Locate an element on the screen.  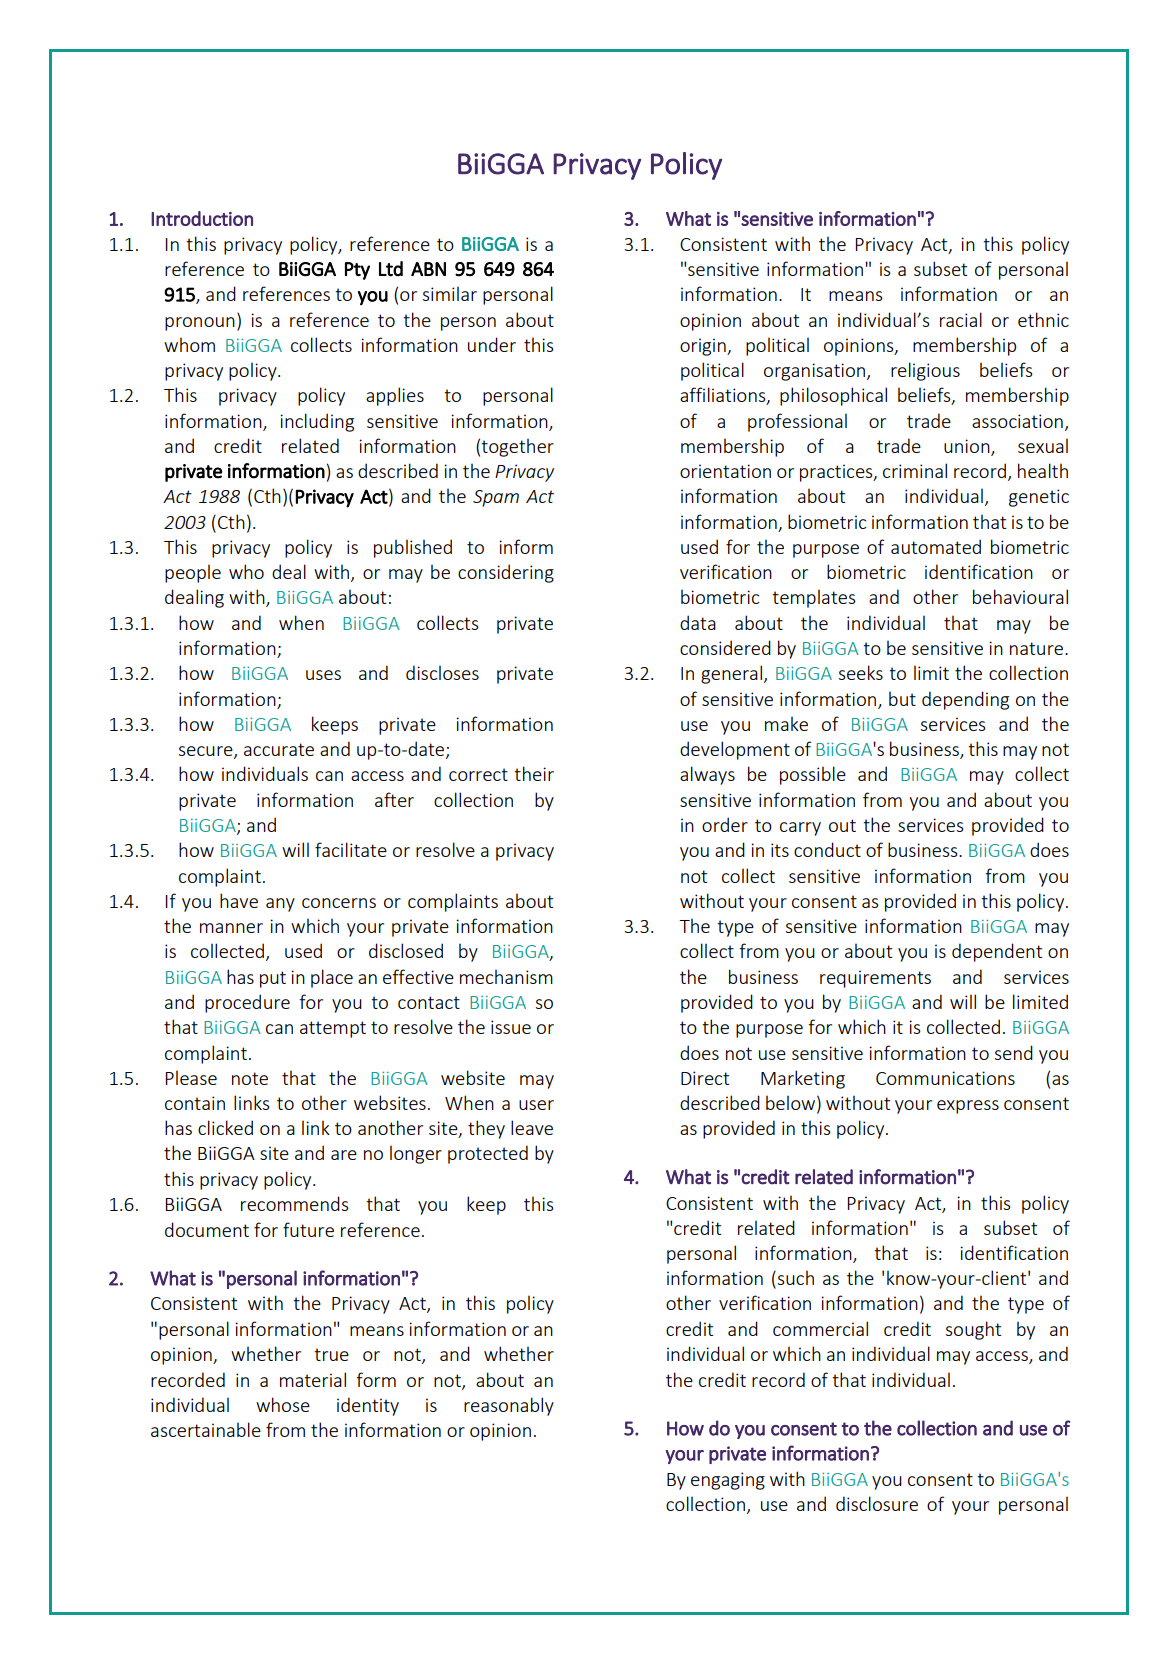
origin is located at coordinates (704, 347).
